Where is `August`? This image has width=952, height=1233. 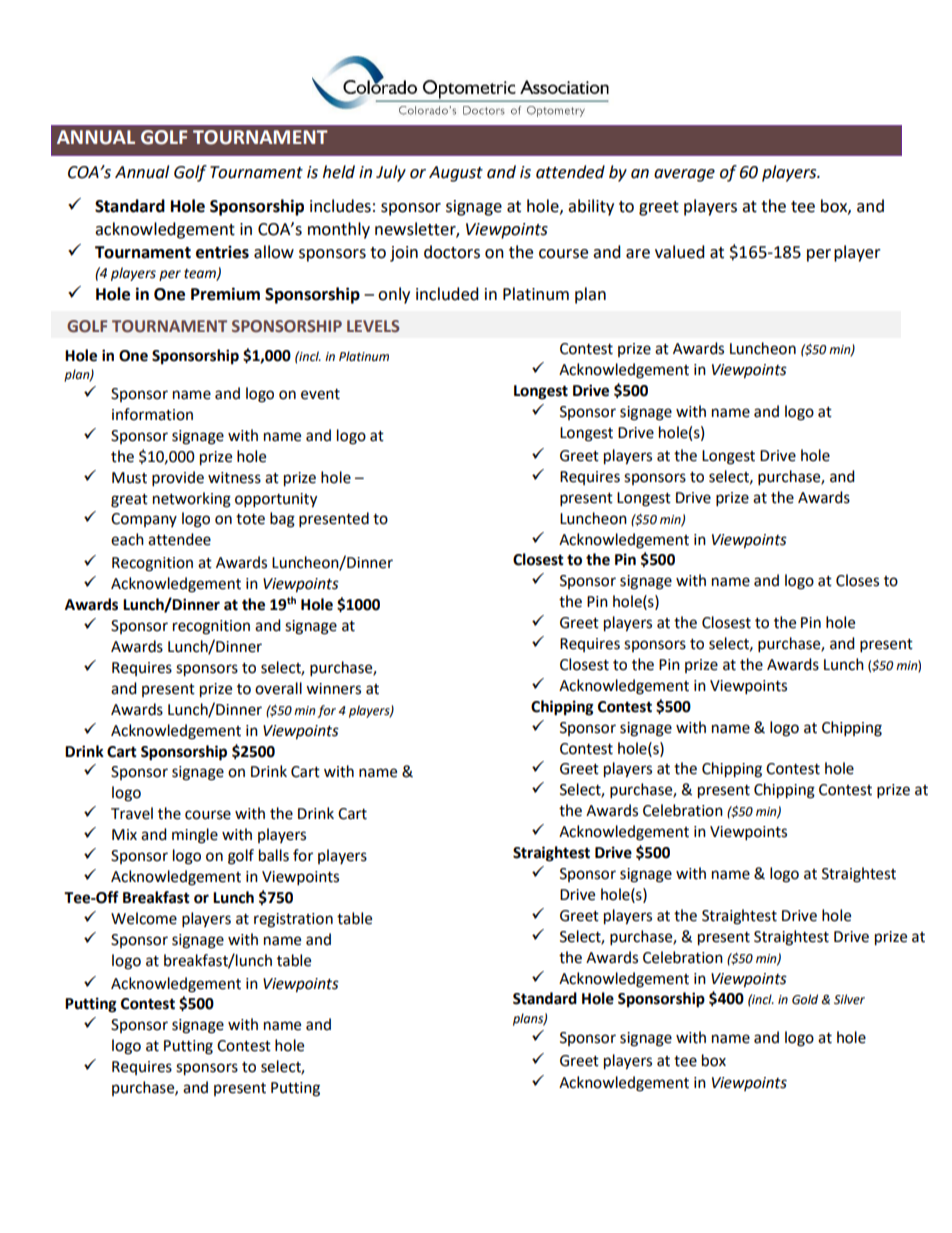 August is located at coordinates (456, 174).
